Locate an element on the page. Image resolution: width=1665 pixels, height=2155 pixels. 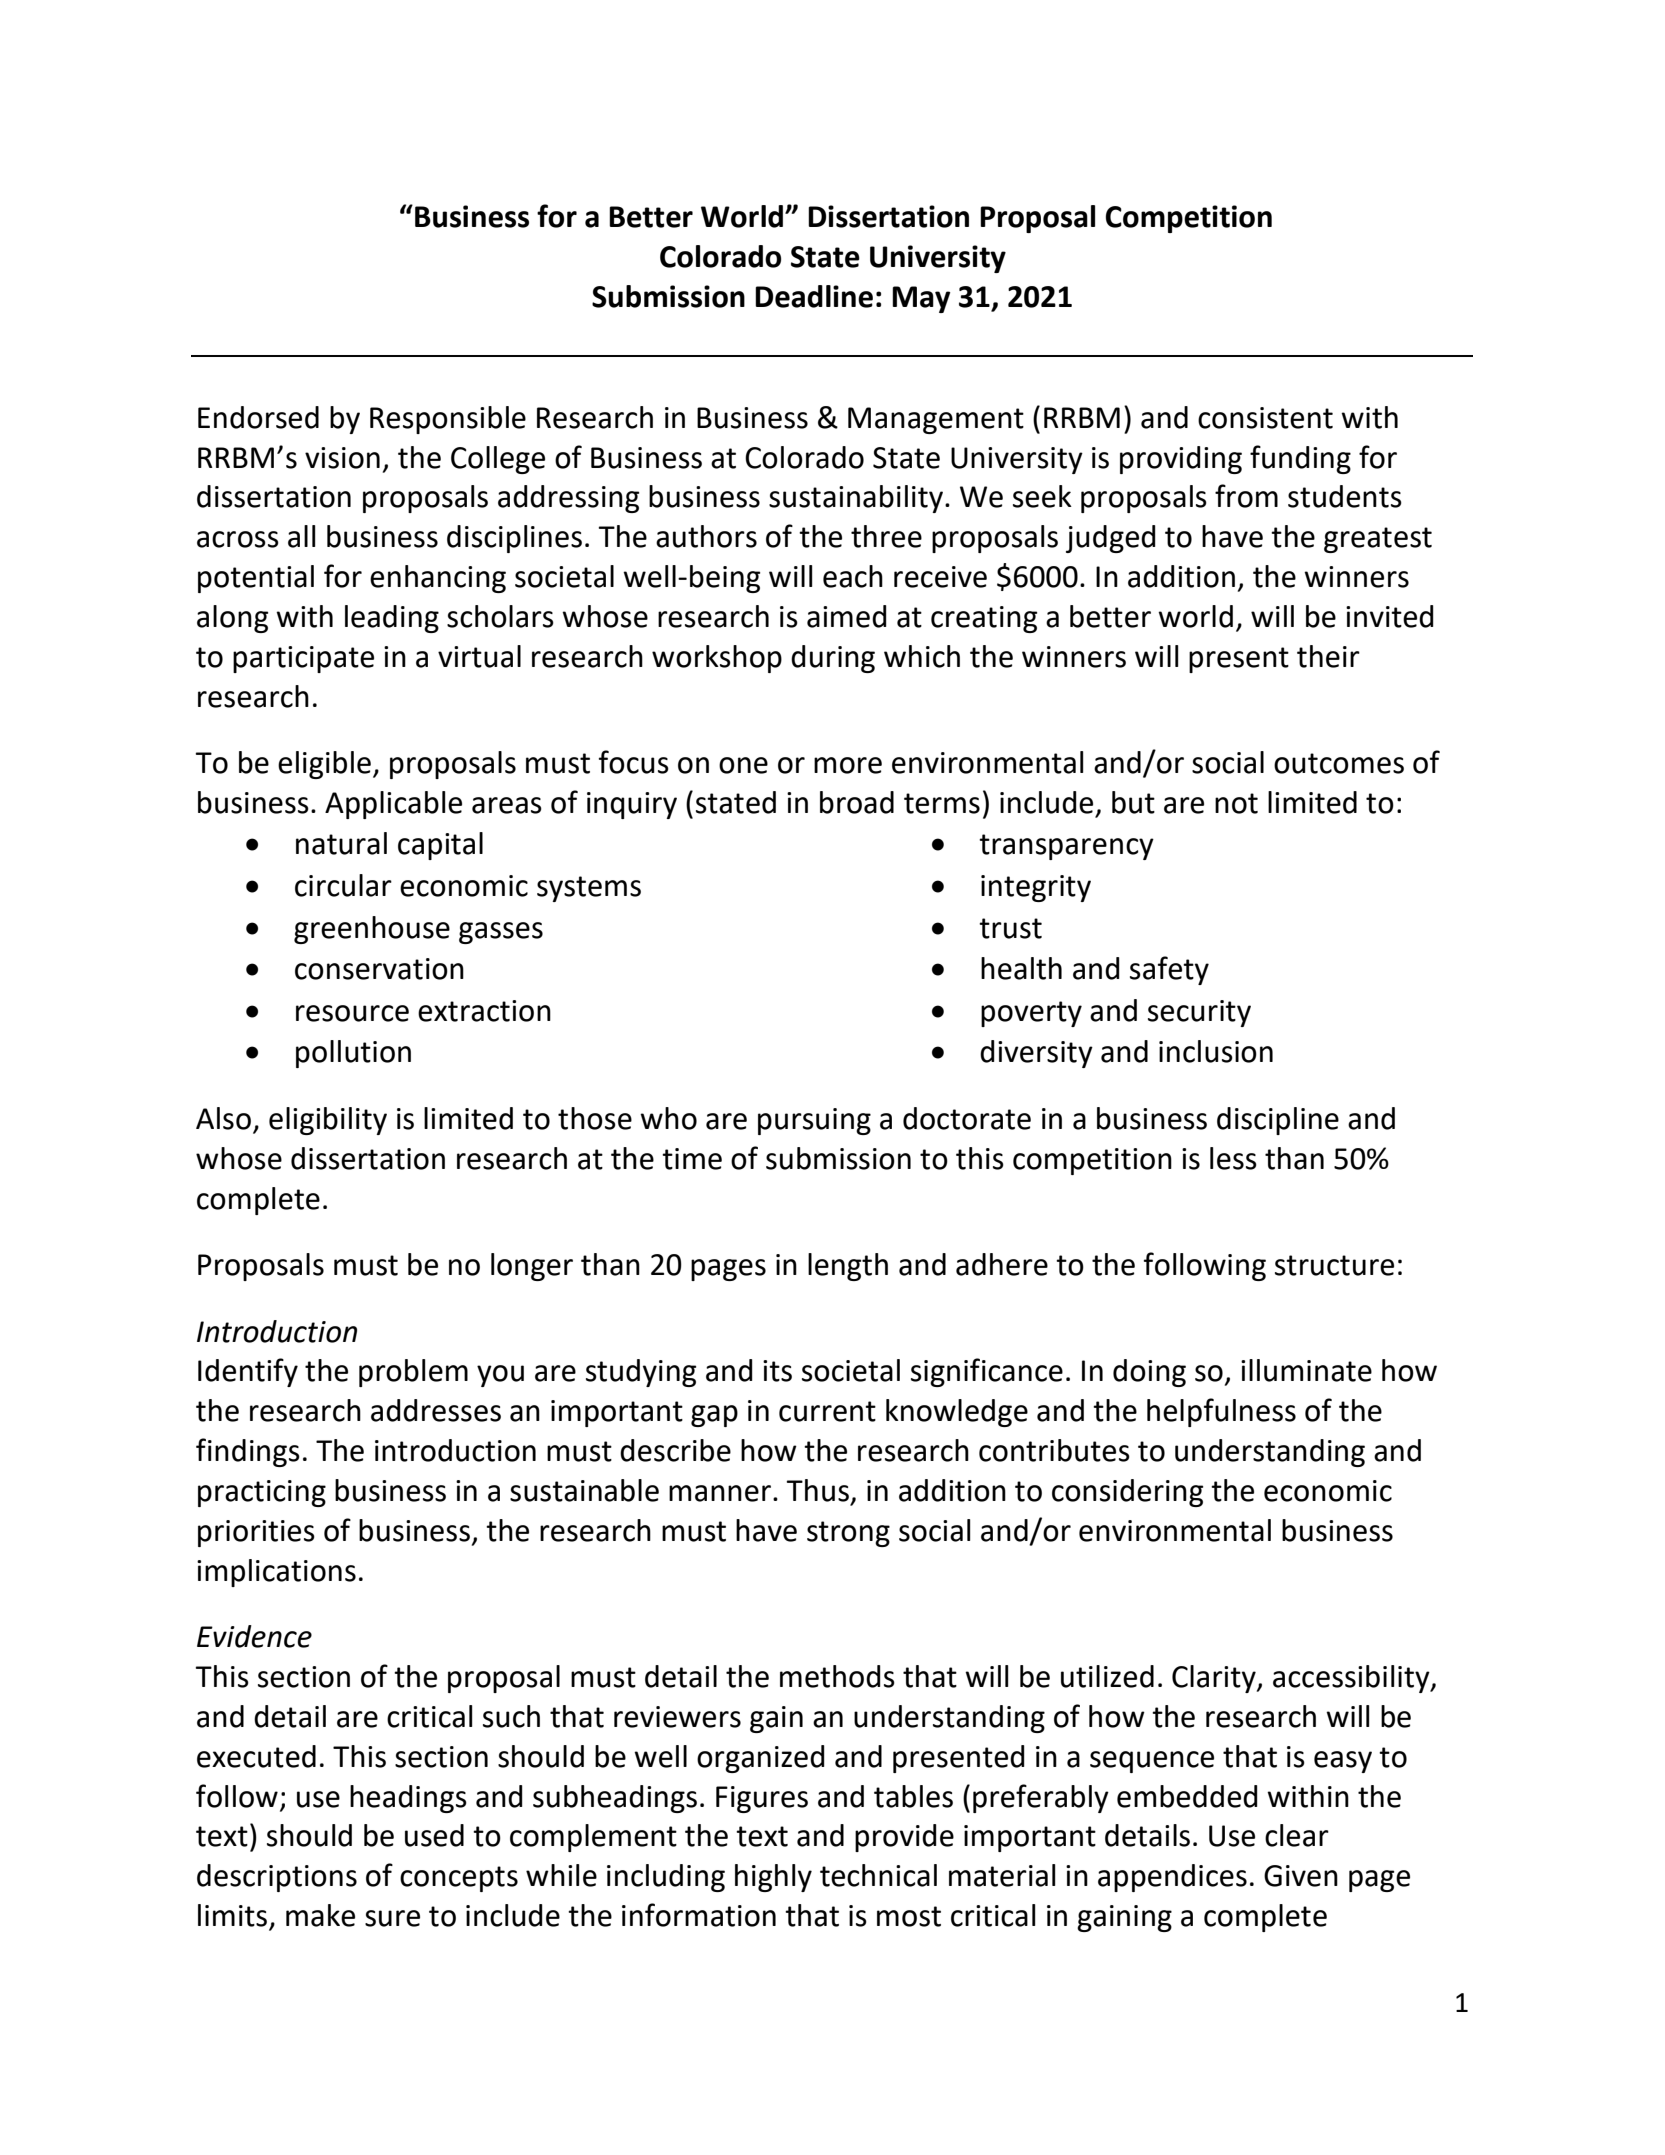
less is located at coordinates (1233, 1158).
